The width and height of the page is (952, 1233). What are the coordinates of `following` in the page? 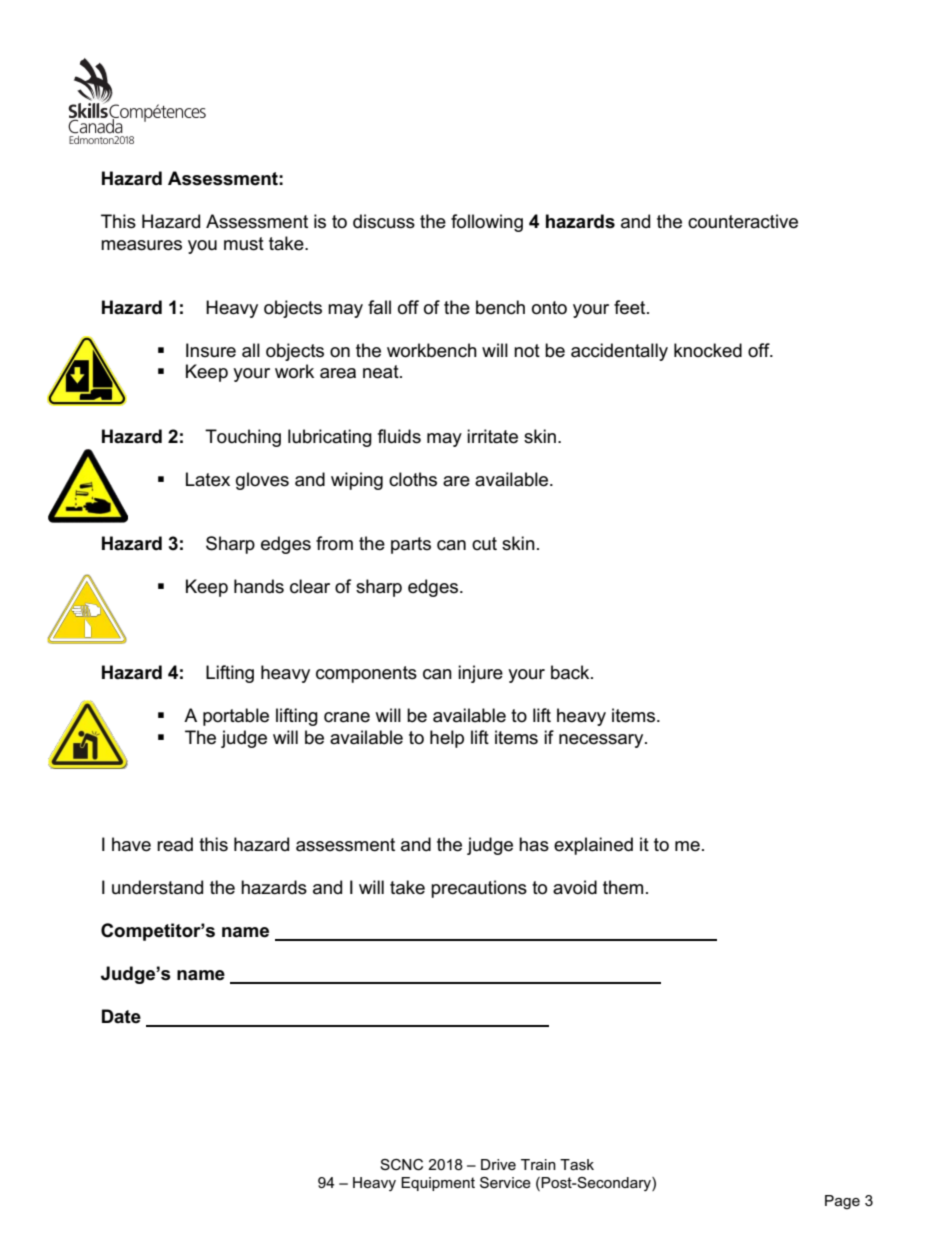 It's located at (487, 223).
